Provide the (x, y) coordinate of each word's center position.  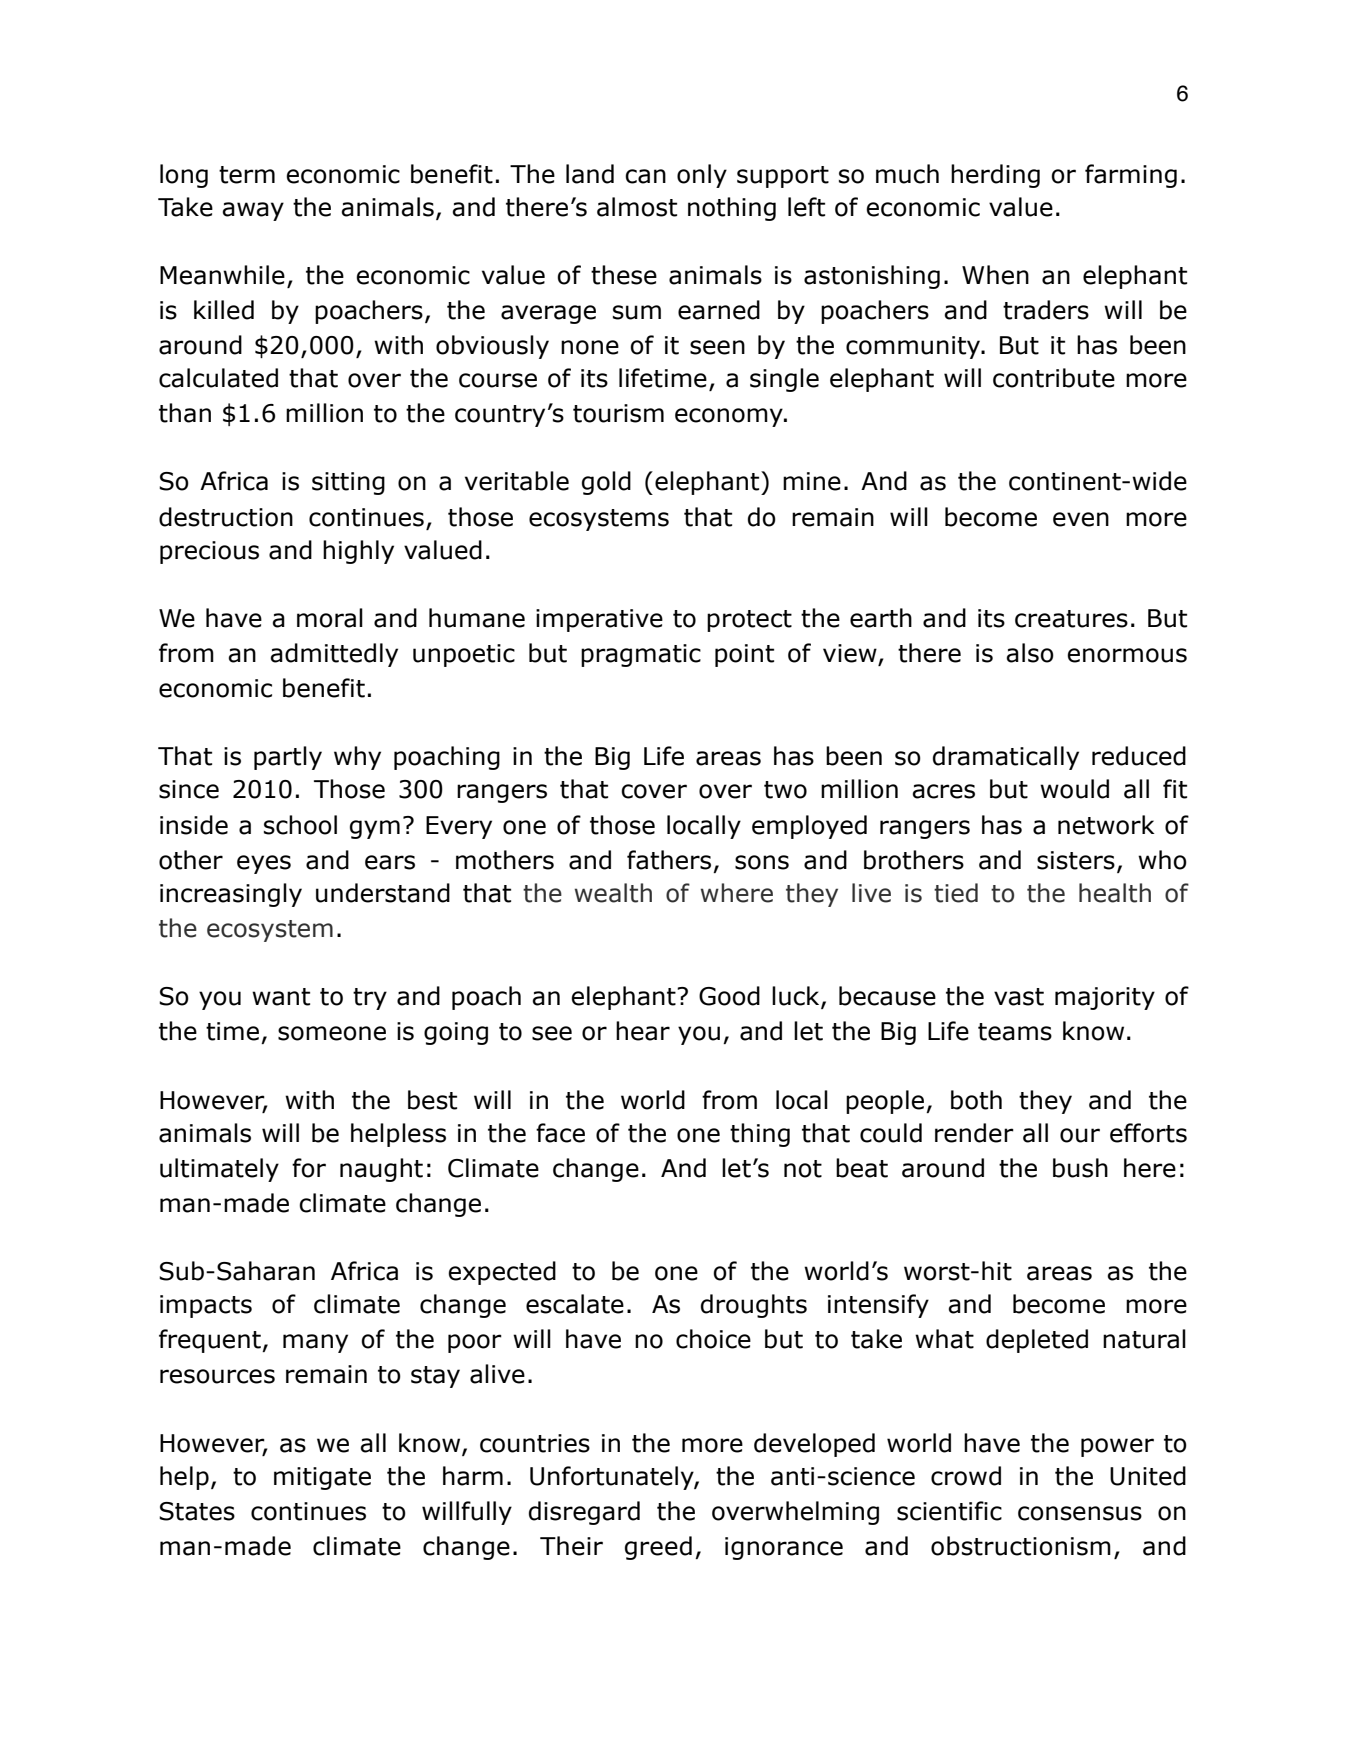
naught (381, 1170)
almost (637, 207)
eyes (264, 864)
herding (995, 176)
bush (1080, 1168)
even (1081, 519)
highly (358, 552)
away (253, 211)
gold (606, 483)
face (560, 1133)
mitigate (322, 1478)
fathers (669, 860)
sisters (1076, 860)
